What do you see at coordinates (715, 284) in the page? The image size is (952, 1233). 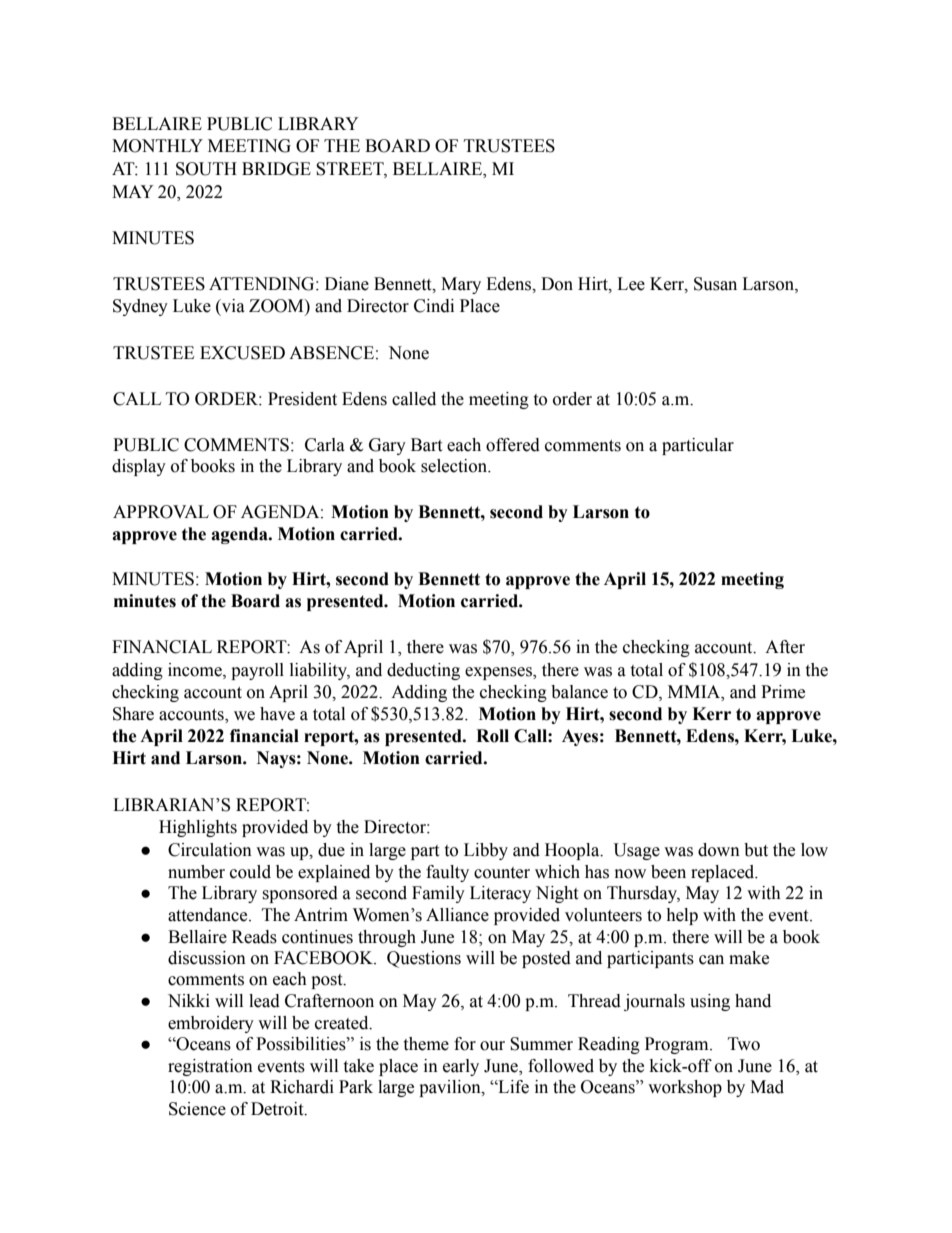 I see `Susan` at bounding box center [715, 284].
